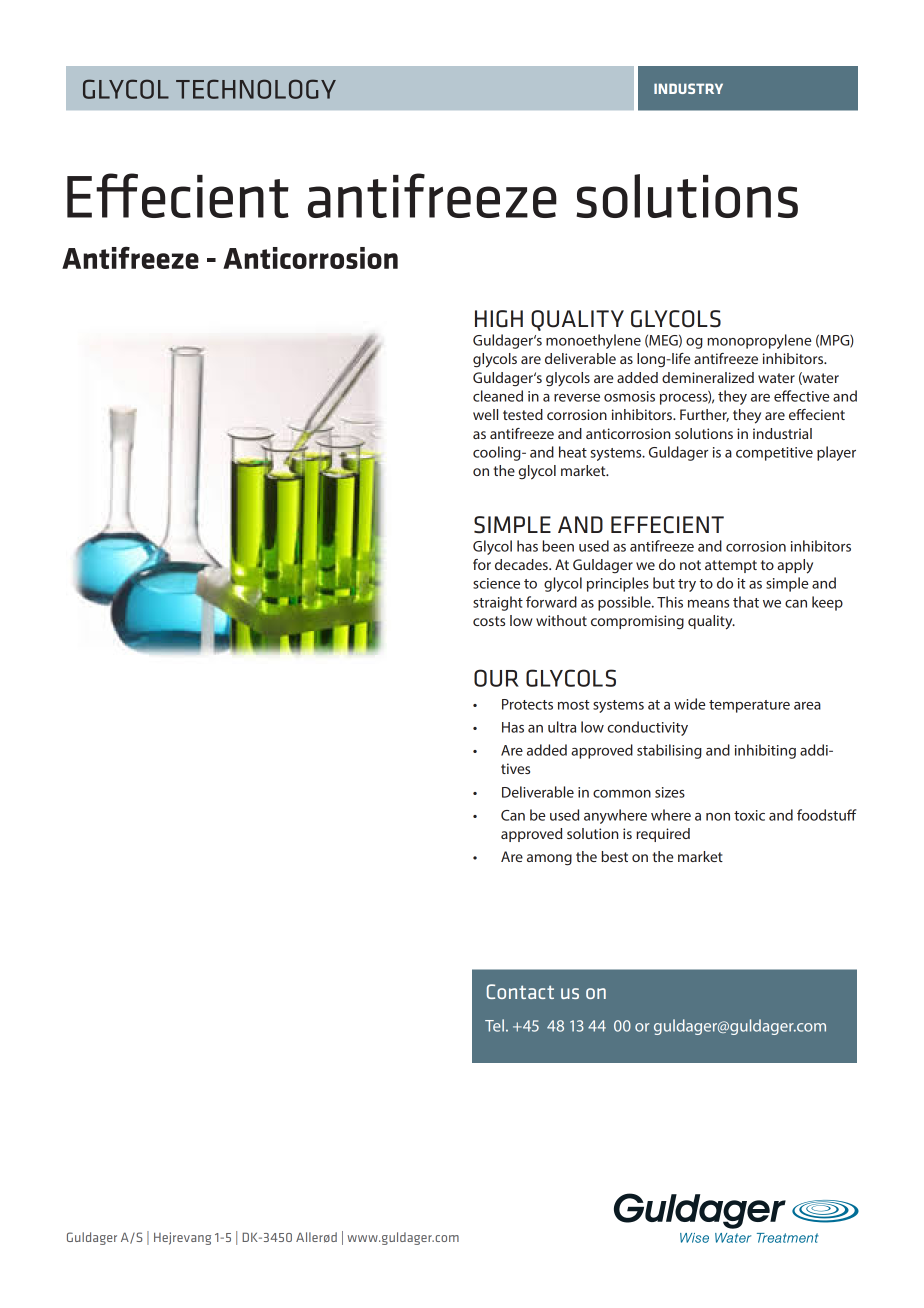 The height and width of the screenshot is (1308, 924). What do you see at coordinates (496, 583) in the screenshot?
I see `science` at bounding box center [496, 583].
